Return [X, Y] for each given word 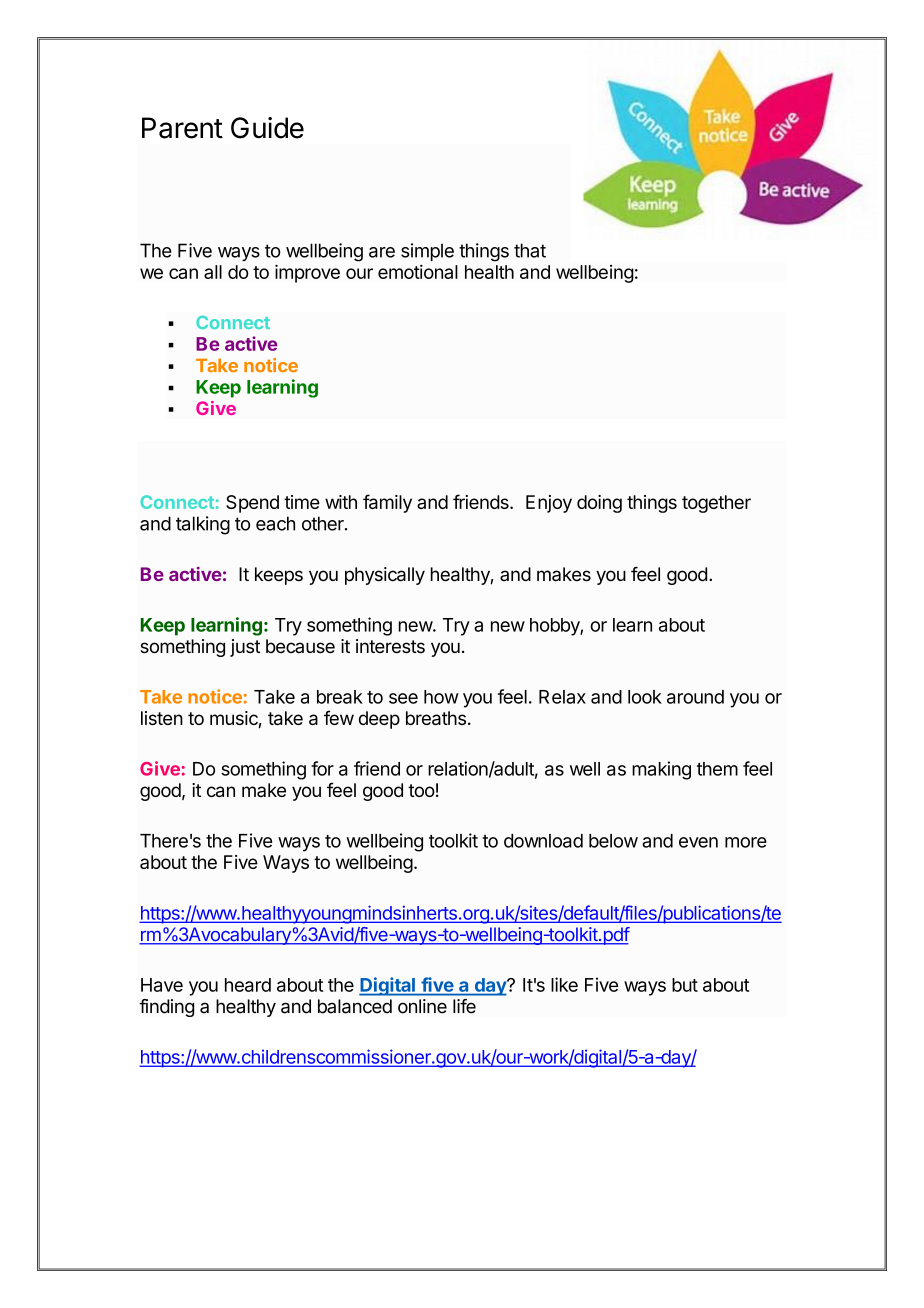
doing [599, 504]
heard [248, 985]
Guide [267, 128]
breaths [436, 718]
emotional [418, 272]
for [322, 768]
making [661, 770]
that [530, 250]
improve [307, 273]
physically [385, 576]
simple [427, 252]
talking [203, 525]
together [716, 504]
